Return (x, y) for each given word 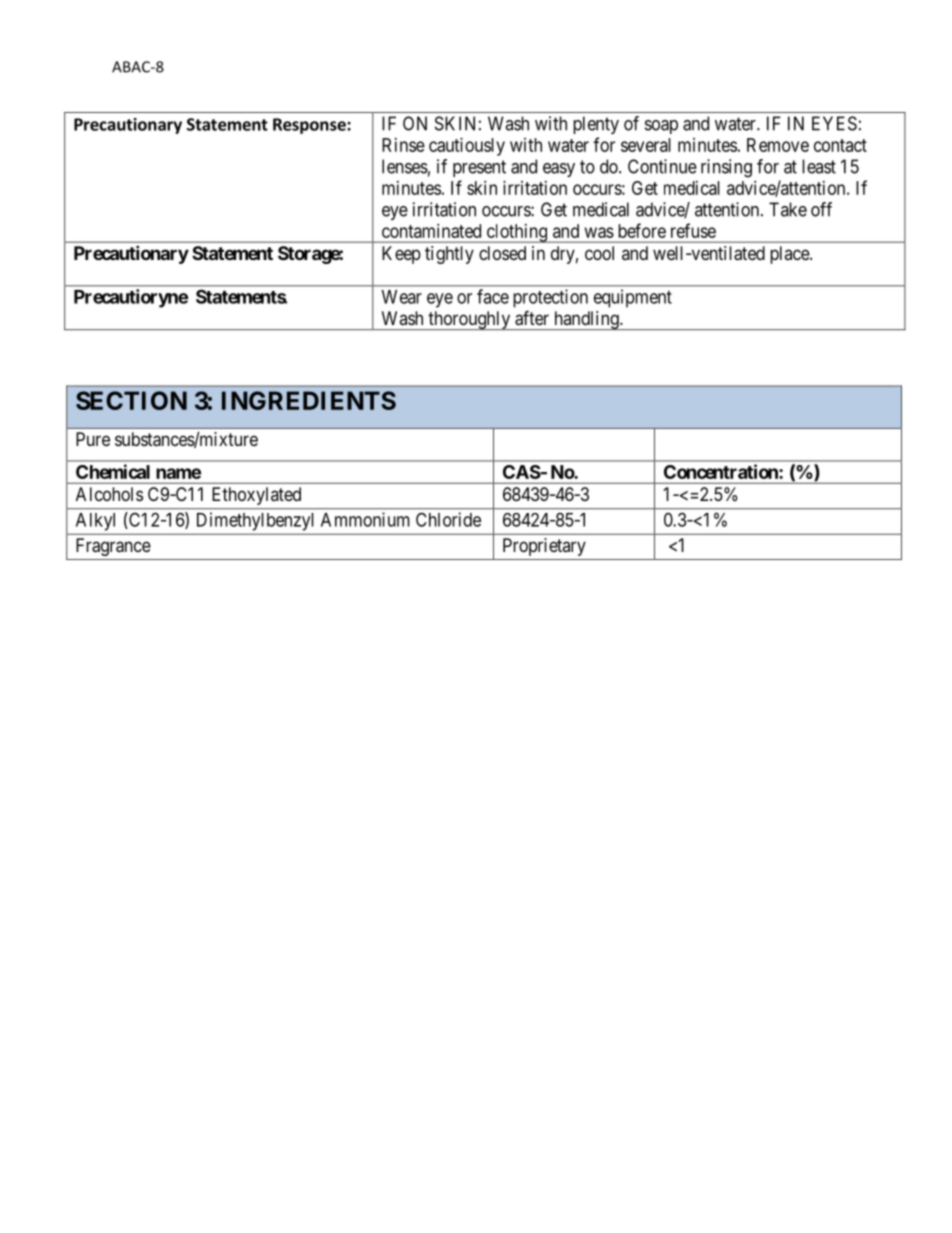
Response (310, 126)
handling (586, 320)
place (790, 255)
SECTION (131, 400)
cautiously (467, 147)
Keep (401, 255)
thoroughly (469, 320)
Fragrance (113, 547)
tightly (449, 255)
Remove (778, 145)
